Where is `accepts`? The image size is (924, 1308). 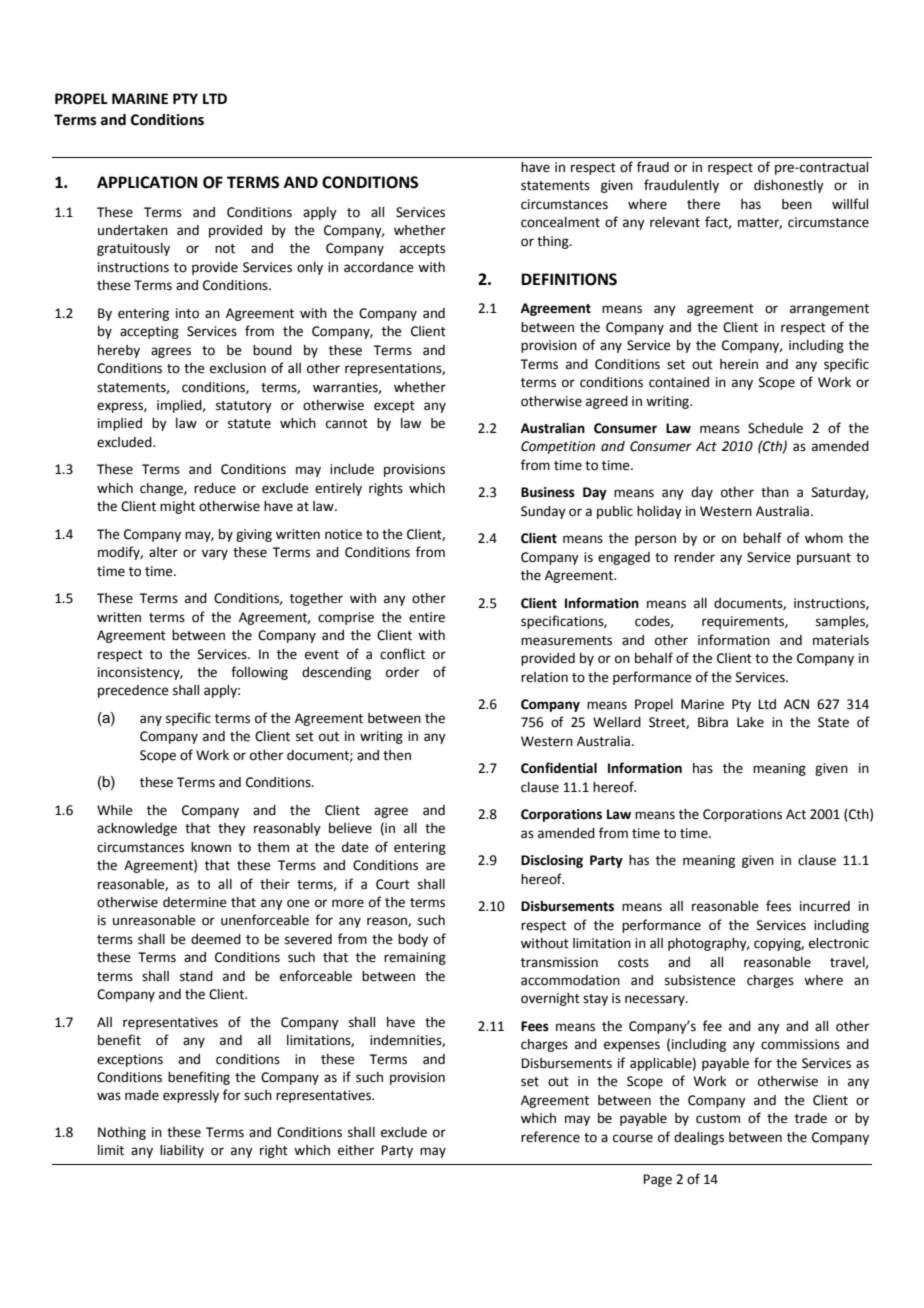
accepts is located at coordinates (422, 250).
